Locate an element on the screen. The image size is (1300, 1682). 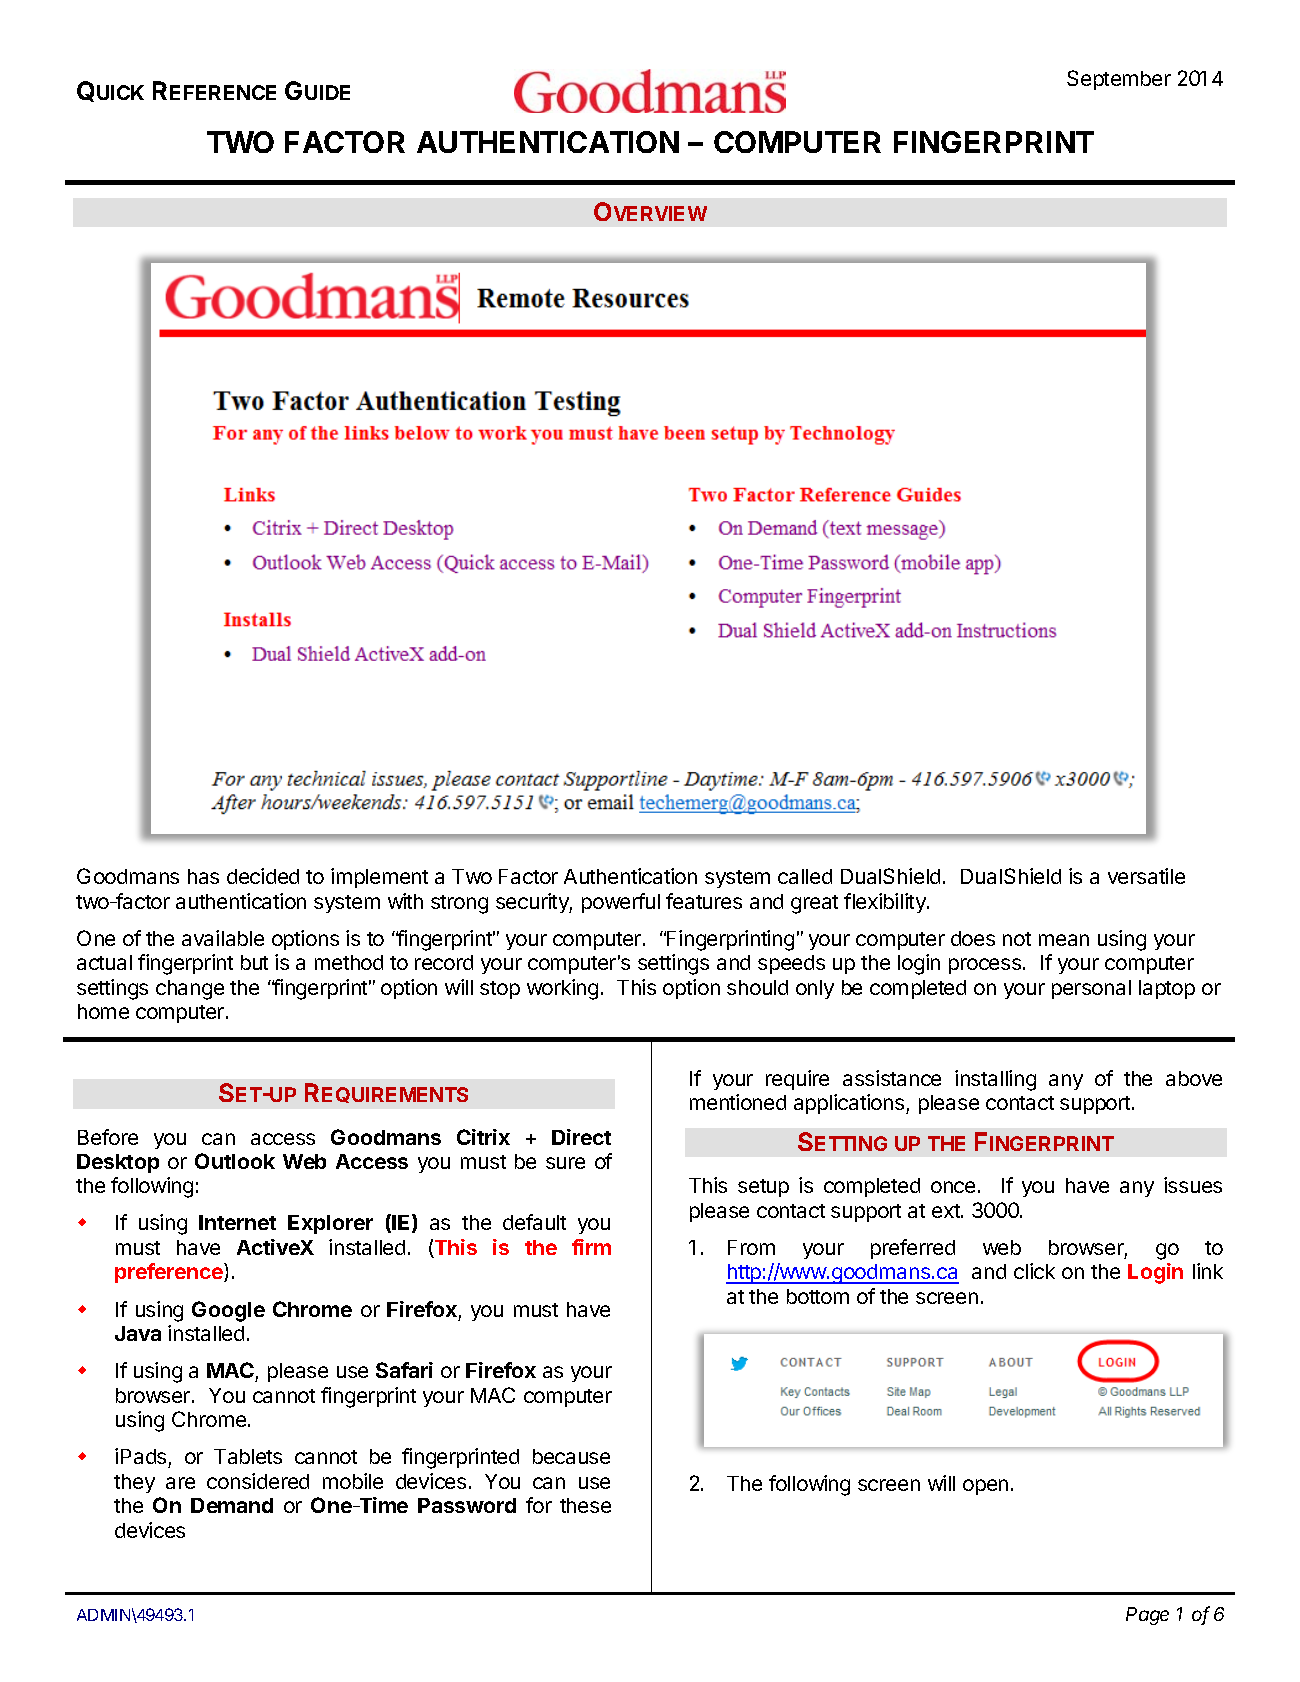
versatile is located at coordinates (1146, 876).
